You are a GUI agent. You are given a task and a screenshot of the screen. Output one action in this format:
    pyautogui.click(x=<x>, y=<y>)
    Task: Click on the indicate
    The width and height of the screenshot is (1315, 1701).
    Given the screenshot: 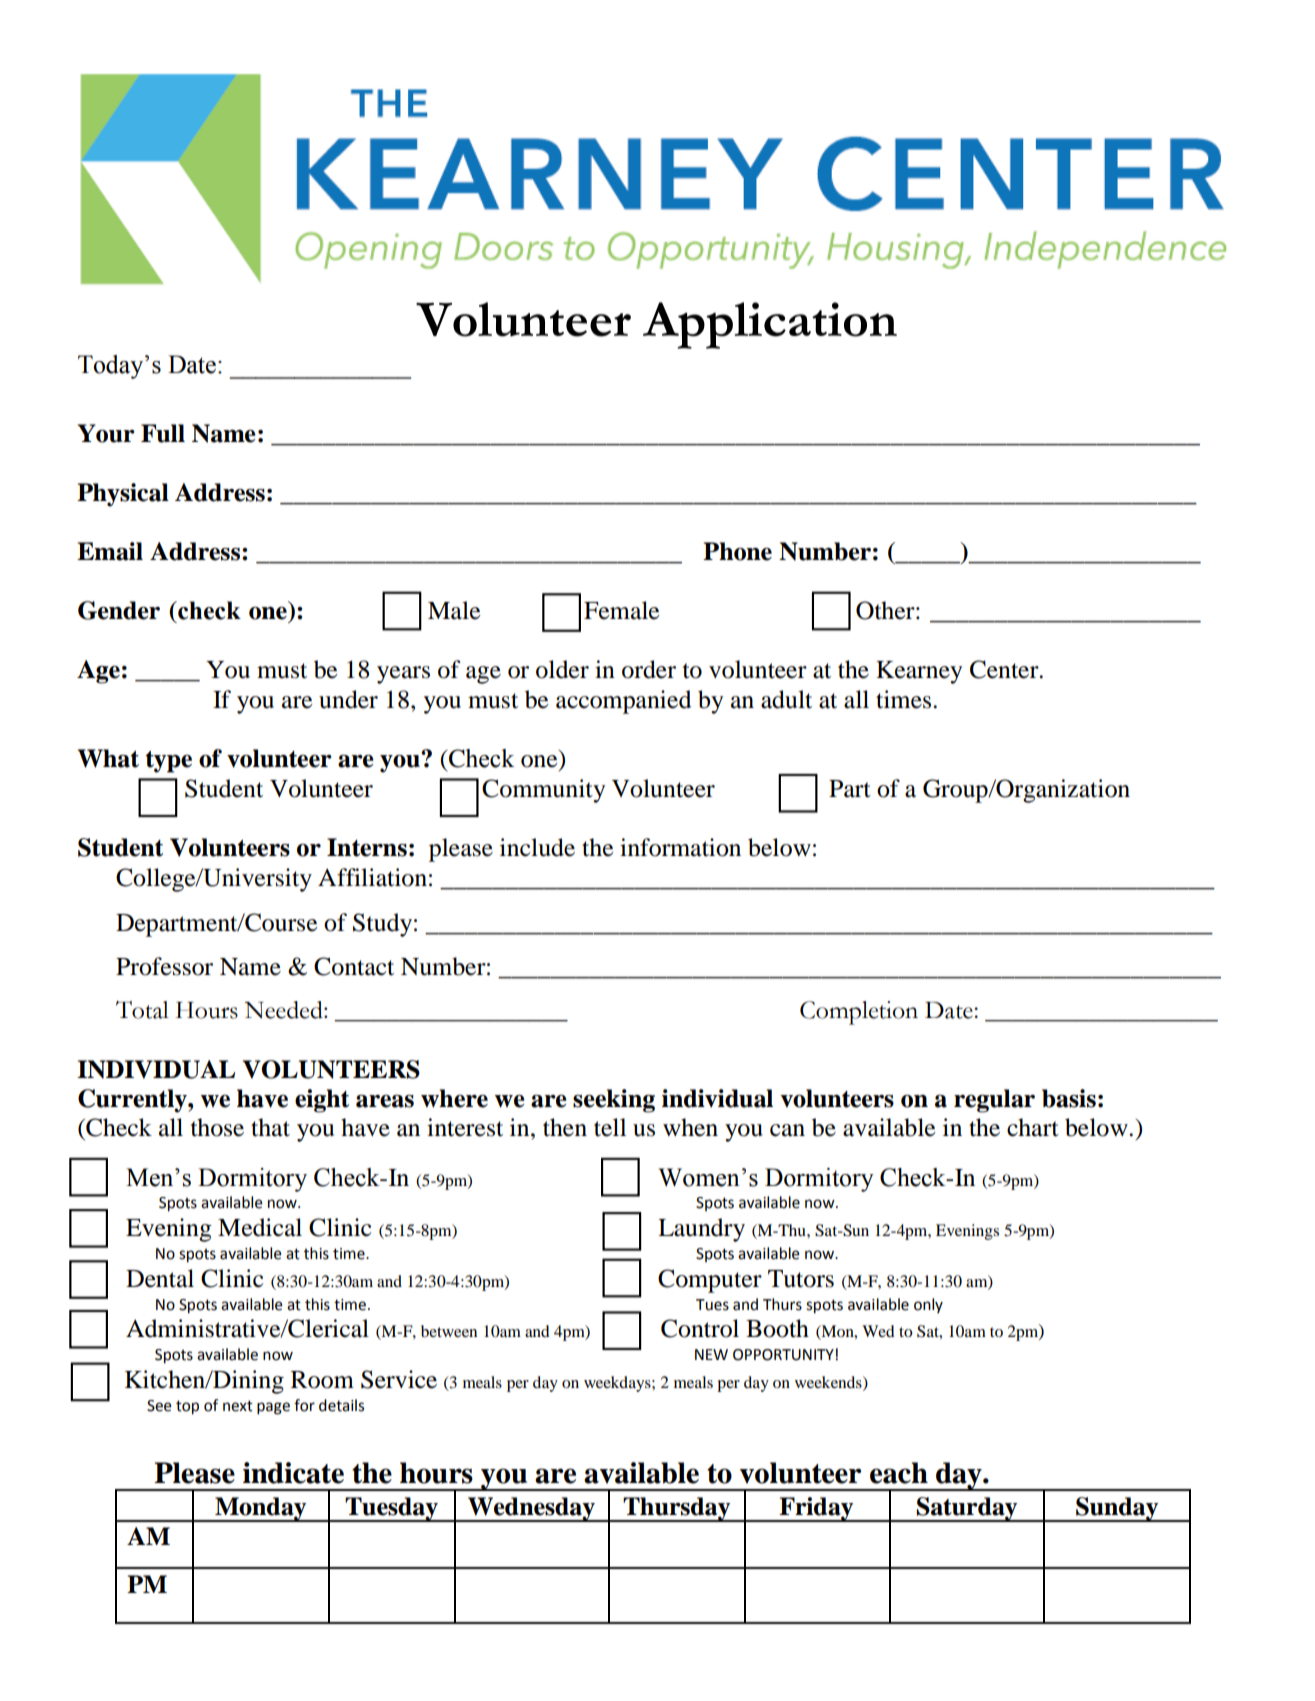 What is the action you would take?
    pyautogui.click(x=293, y=1473)
